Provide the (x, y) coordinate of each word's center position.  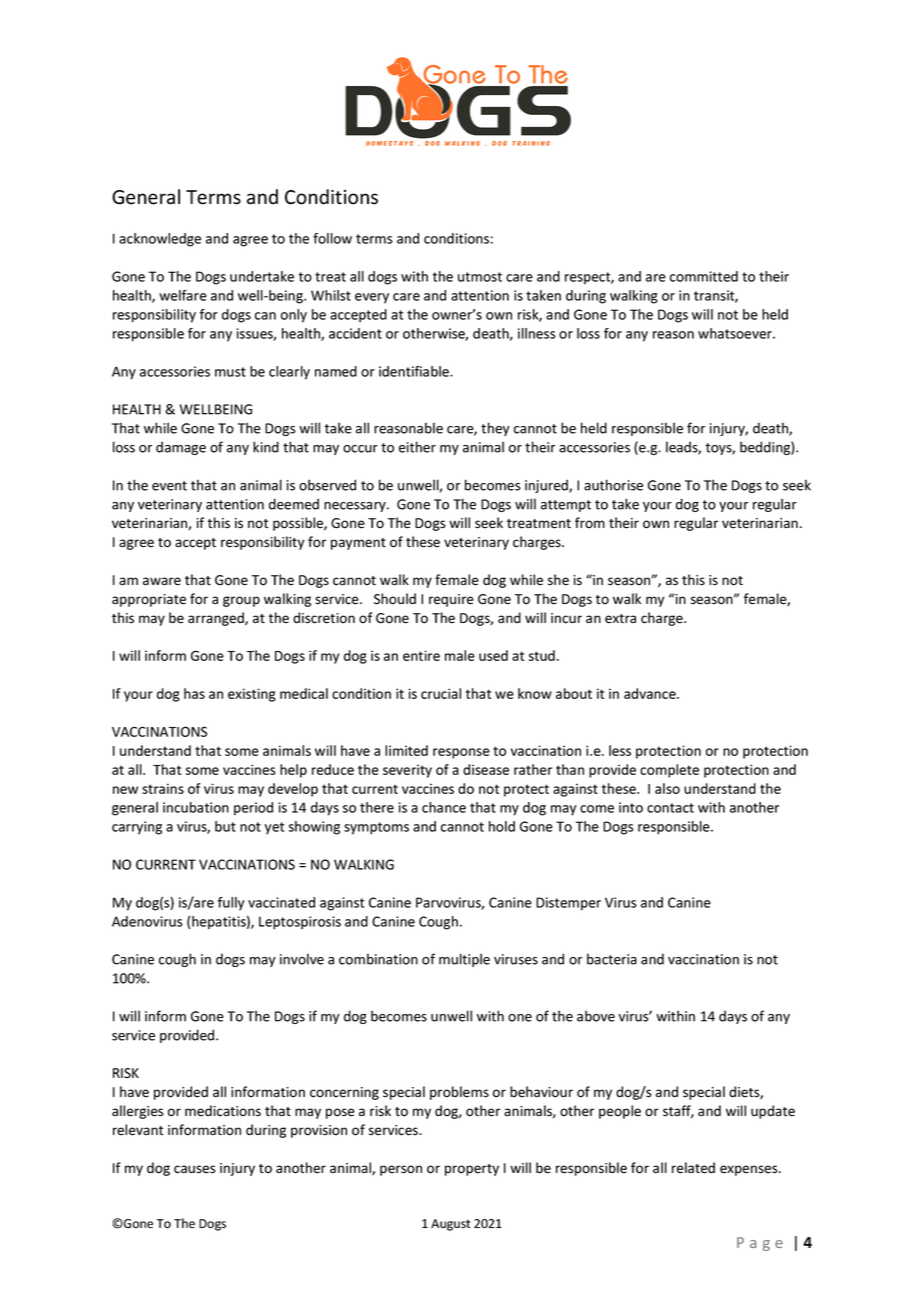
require (451, 600)
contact (670, 808)
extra (620, 619)
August (451, 1225)
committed (704, 276)
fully (231, 904)
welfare (183, 295)
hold (502, 826)
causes (194, 1169)
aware (162, 581)
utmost (480, 277)
